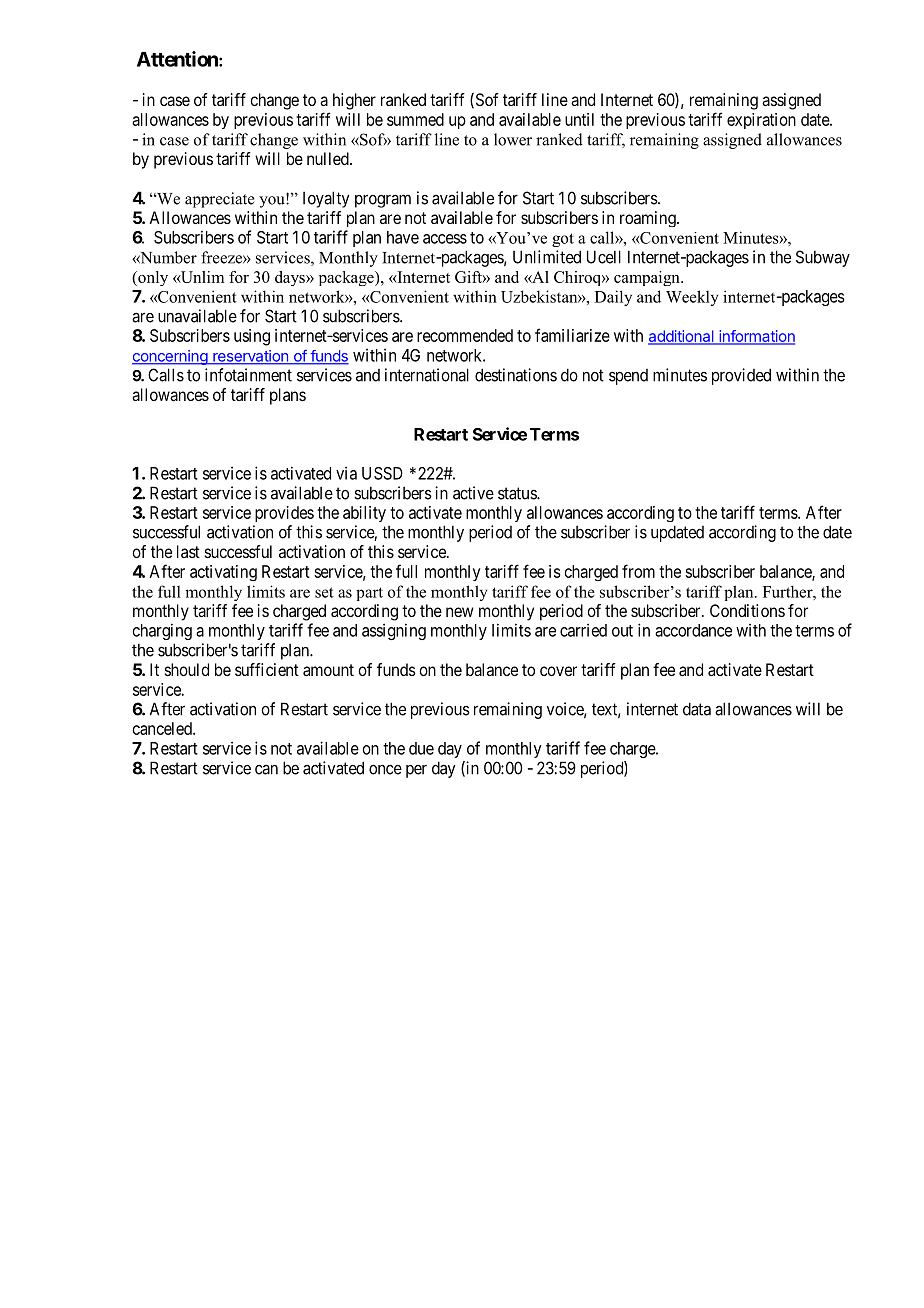 The height and width of the document is (1308, 924). Describe the element at coordinates (248, 375) in the document. I see `infotainment` at that location.
